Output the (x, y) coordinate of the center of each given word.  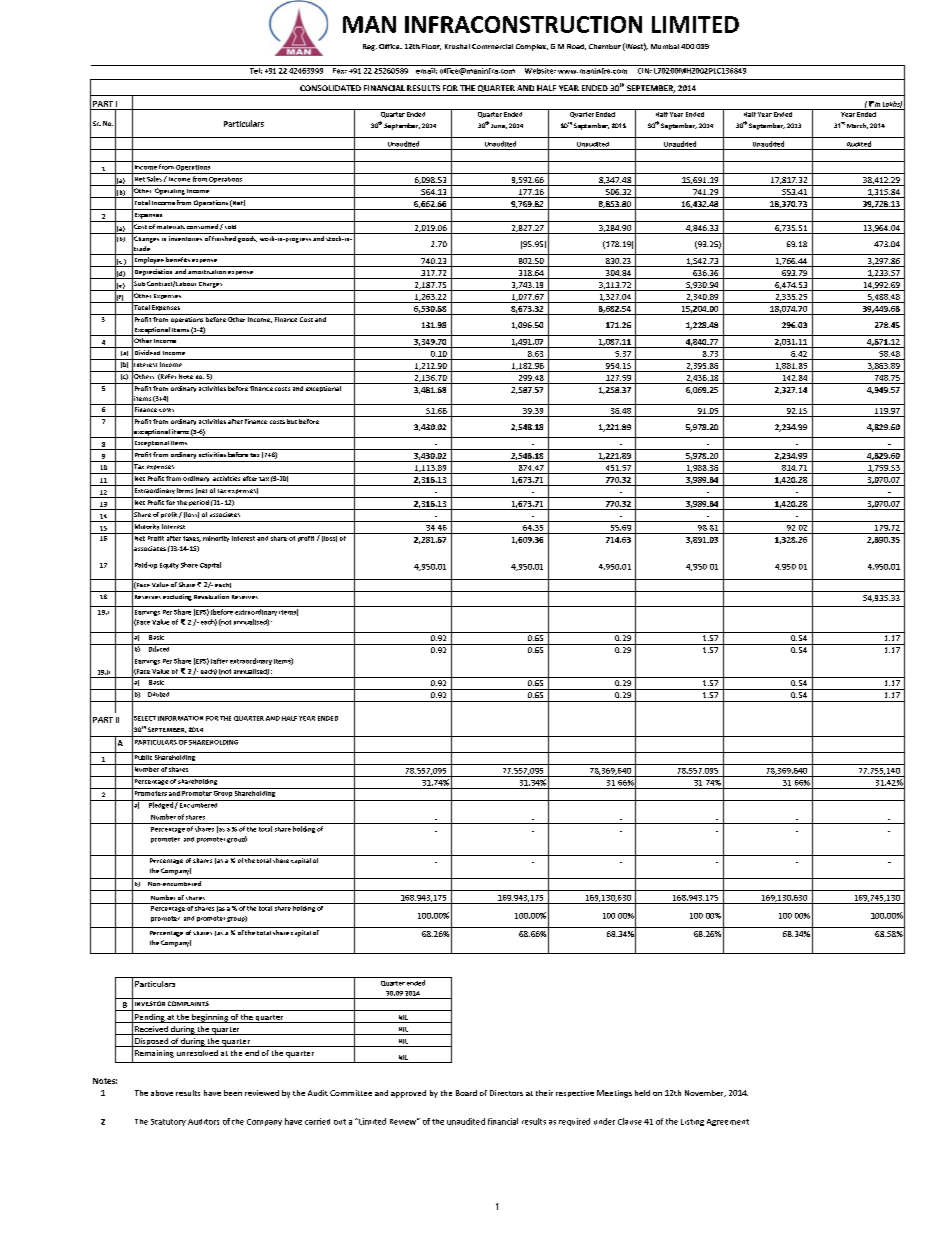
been (233, 1093)
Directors (506, 1093)
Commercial (492, 46)
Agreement (728, 1122)
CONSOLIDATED (330, 88)
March (857, 126)
